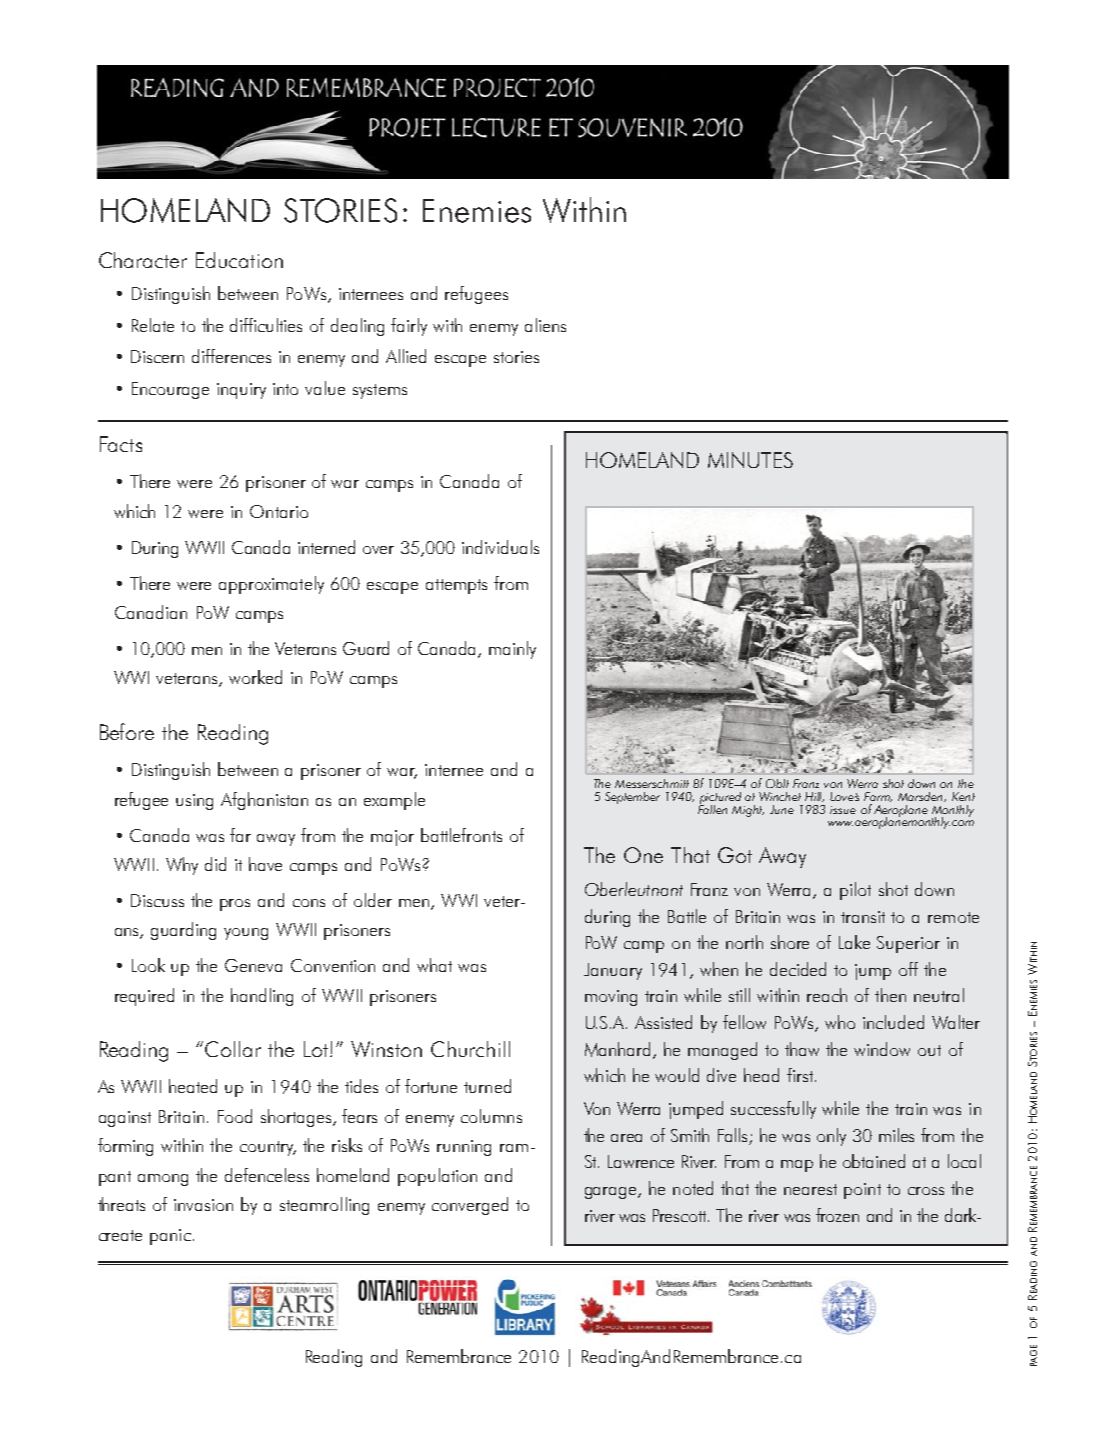 The image size is (1106, 1432). I want to click on MINUTES, so click(750, 460).
